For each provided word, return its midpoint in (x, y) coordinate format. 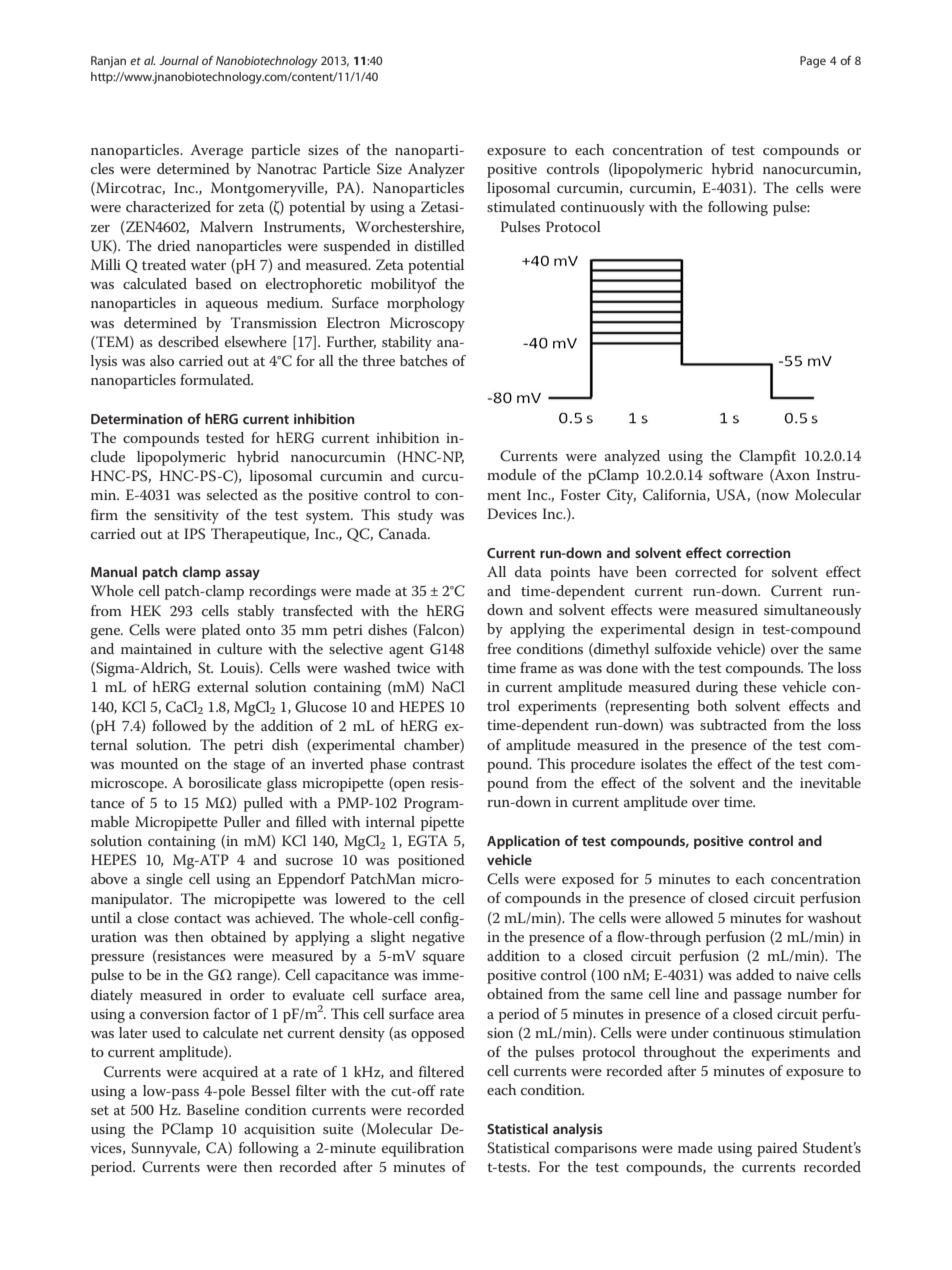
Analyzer (436, 170)
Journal (179, 60)
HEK (145, 610)
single (164, 880)
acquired (230, 1073)
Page (813, 62)
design (714, 630)
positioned (431, 861)
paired (777, 1149)
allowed (689, 917)
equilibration (423, 1149)
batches (424, 360)
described (188, 341)
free (499, 648)
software (736, 474)
